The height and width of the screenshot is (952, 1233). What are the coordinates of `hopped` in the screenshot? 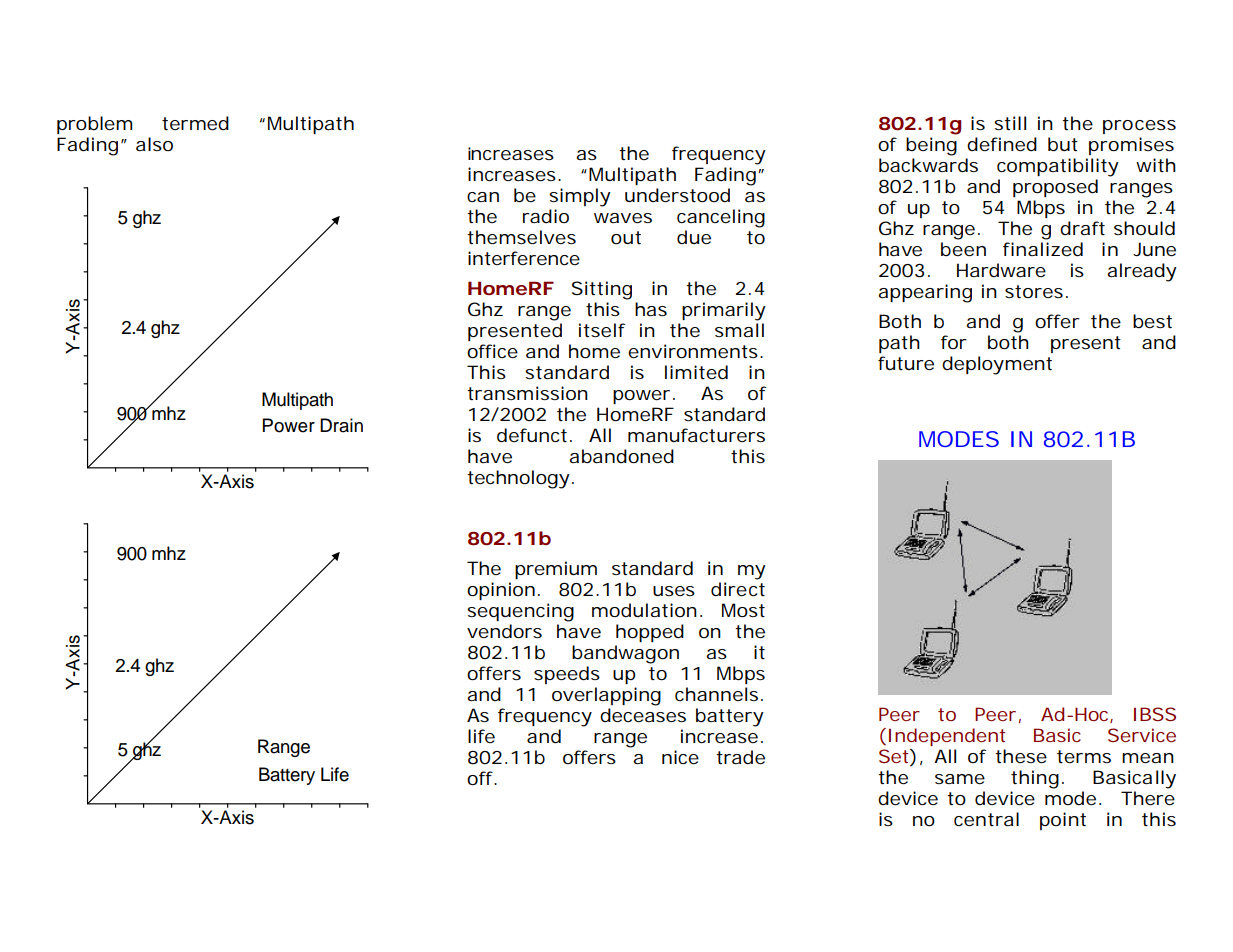 It's located at (650, 633).
